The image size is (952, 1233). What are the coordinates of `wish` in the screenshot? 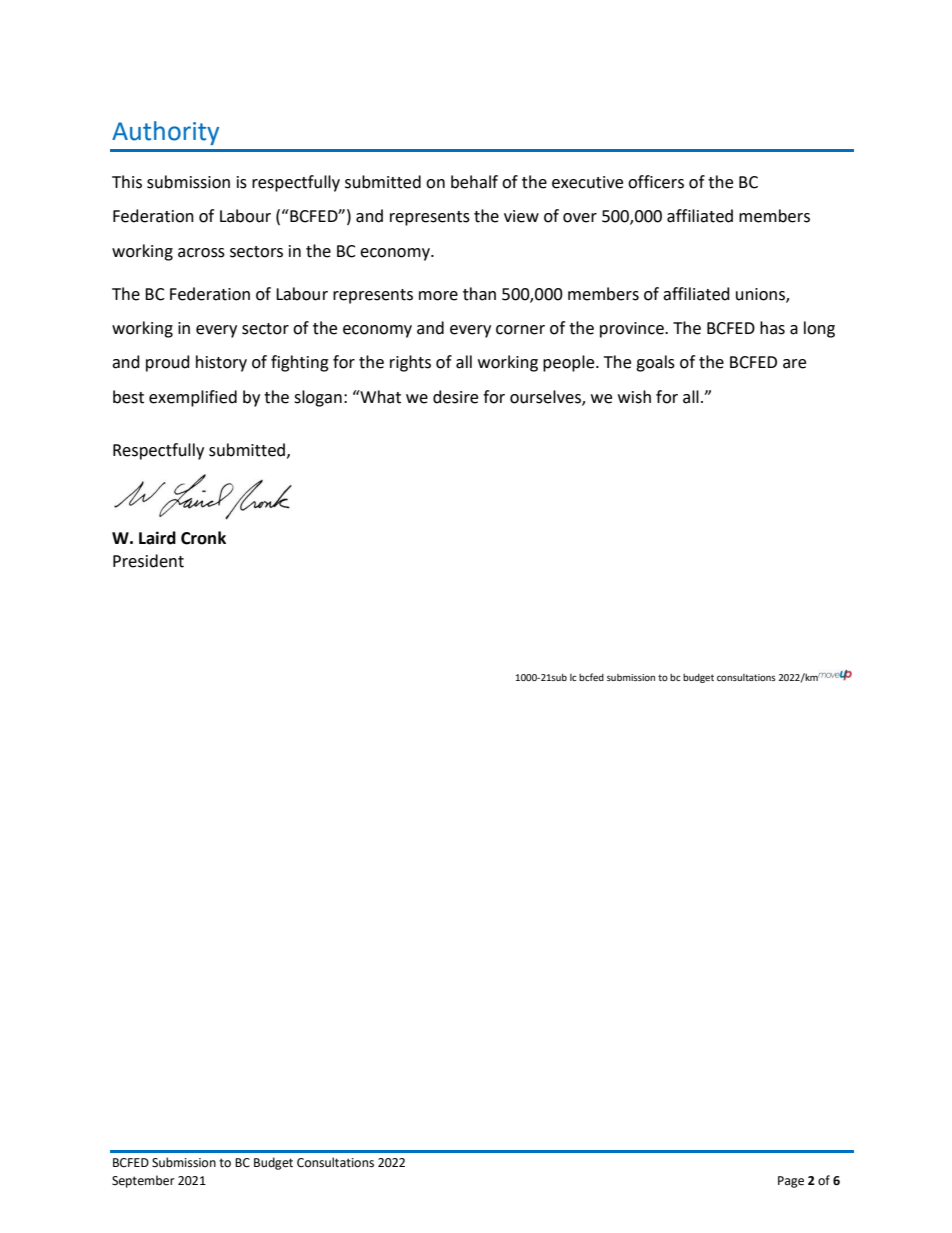 It's located at (634, 397).
